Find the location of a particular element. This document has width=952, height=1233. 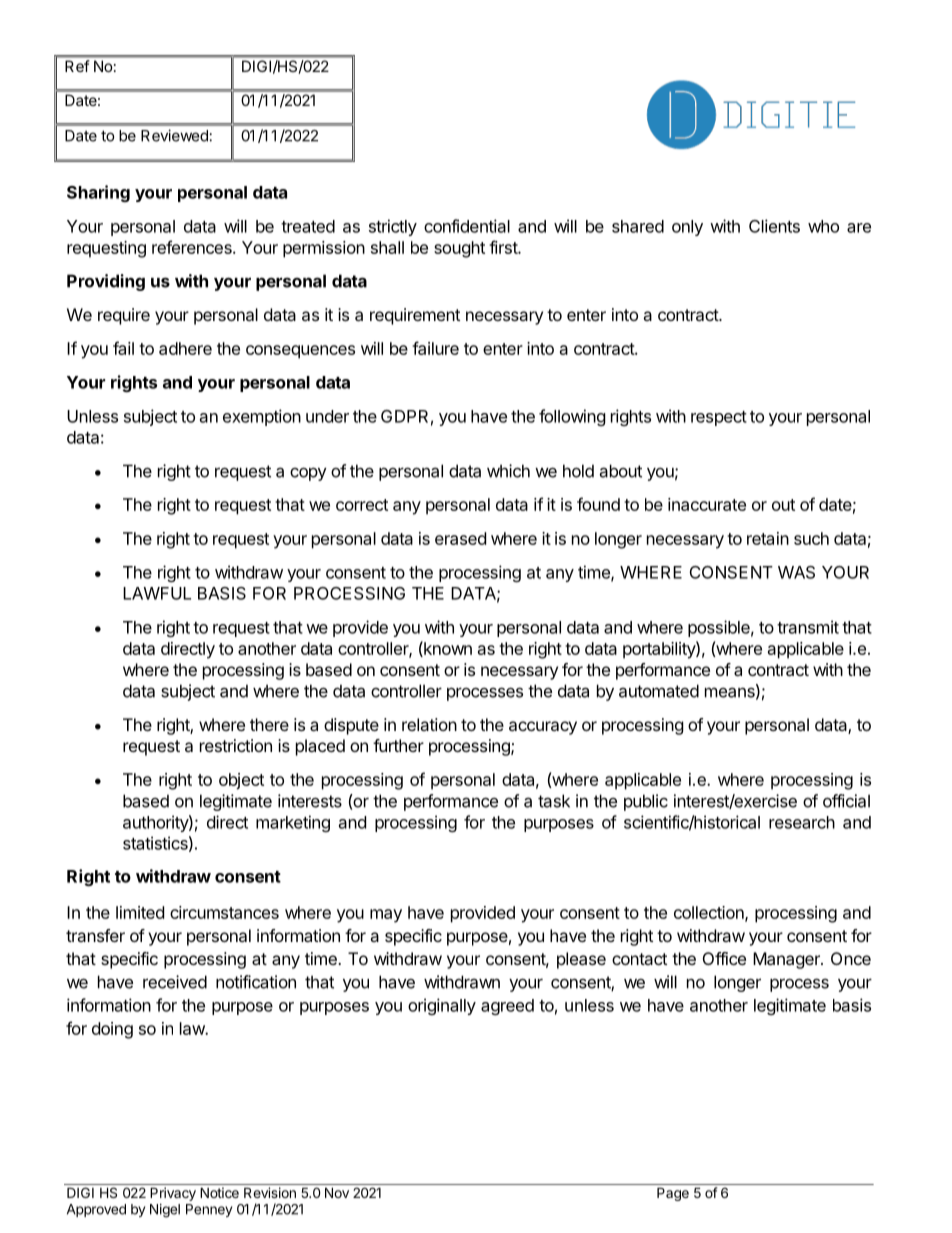

confidential is located at coordinates (467, 226).
